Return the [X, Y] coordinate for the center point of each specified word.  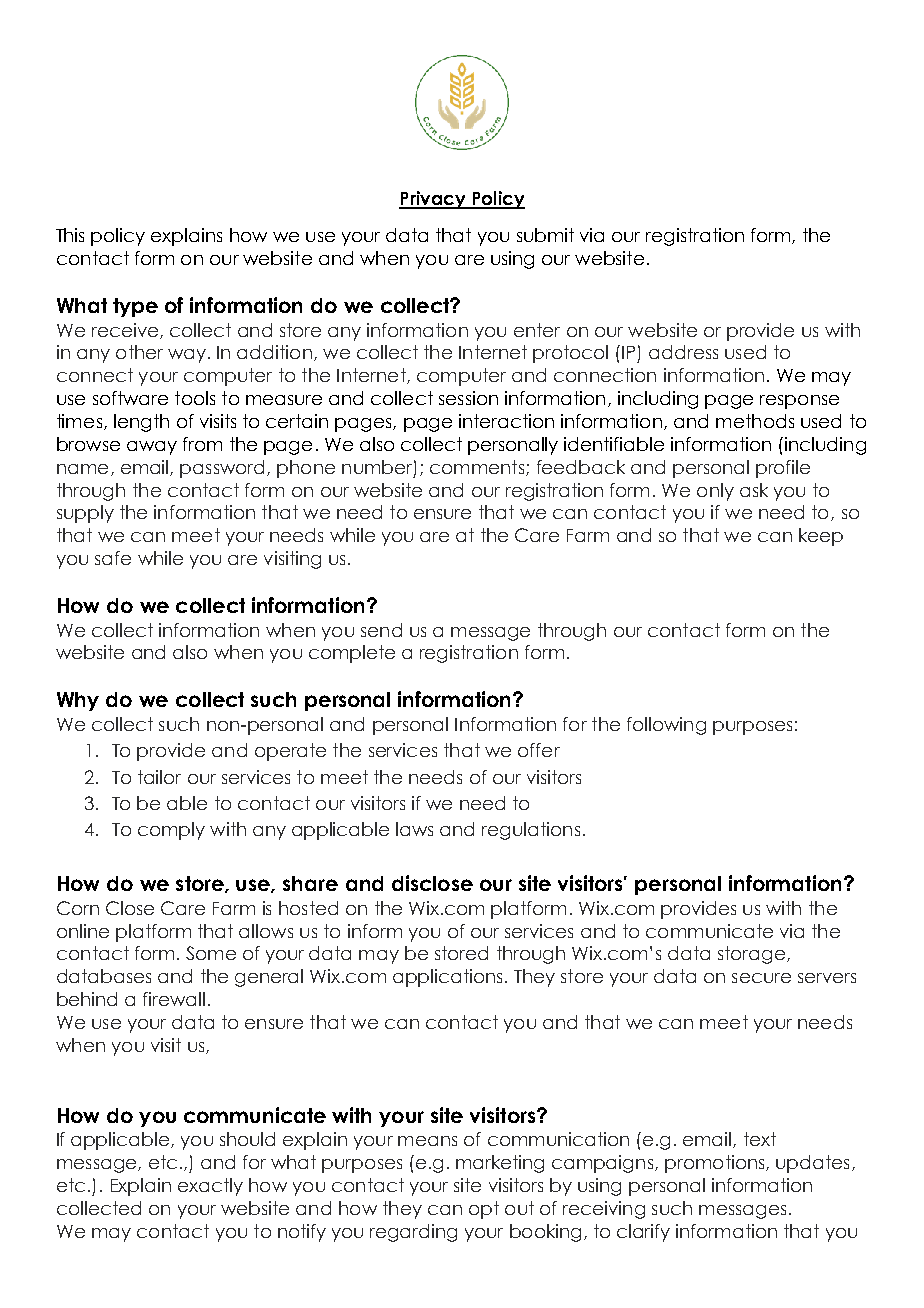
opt [484, 1210]
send [381, 630]
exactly [210, 1187]
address [683, 352]
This [70, 235]
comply [171, 831]
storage [753, 955]
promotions [716, 1164]
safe [113, 558]
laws [414, 829]
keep [821, 537]
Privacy [433, 200]
